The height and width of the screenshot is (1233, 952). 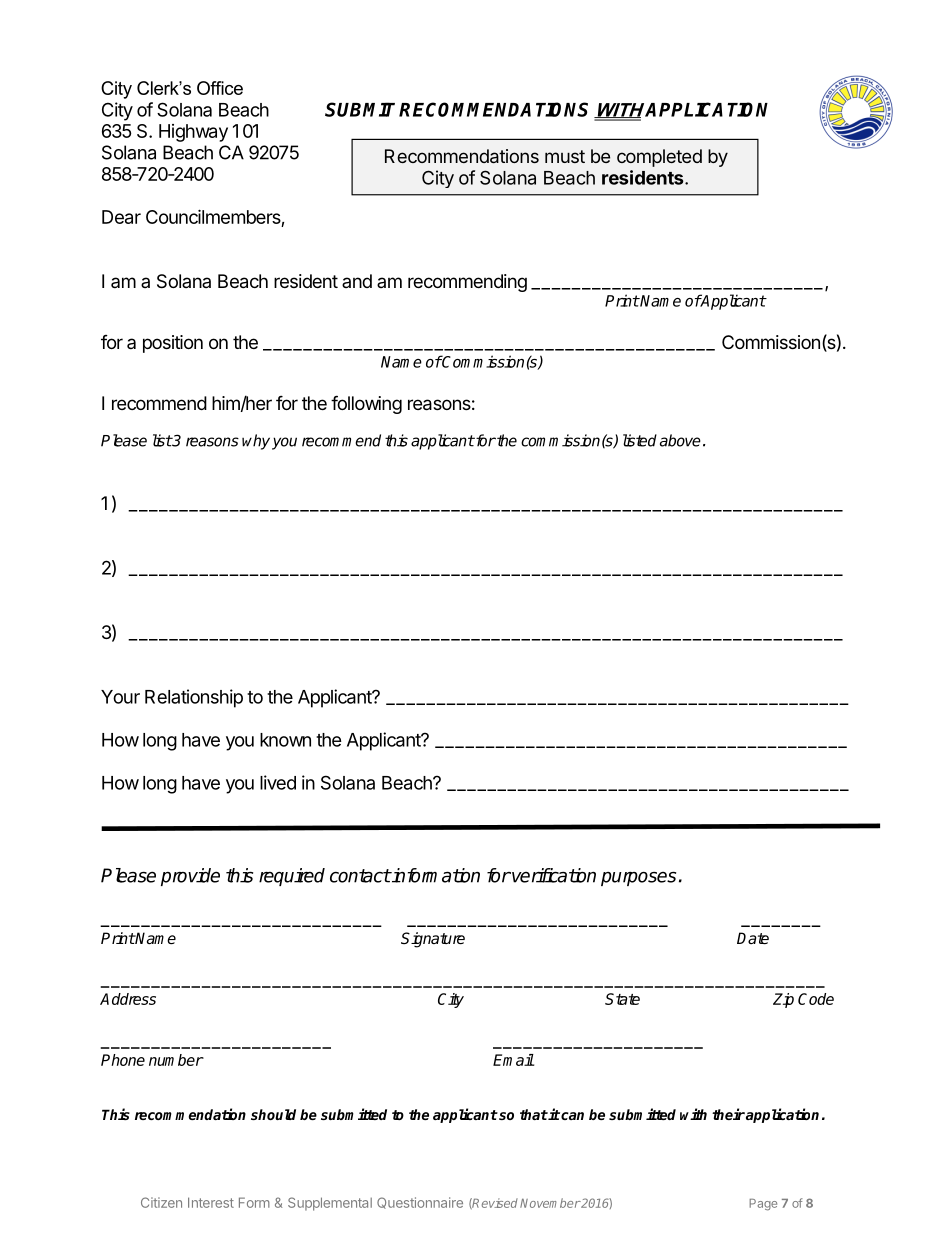 I want to click on Relationship, so click(x=194, y=698).
